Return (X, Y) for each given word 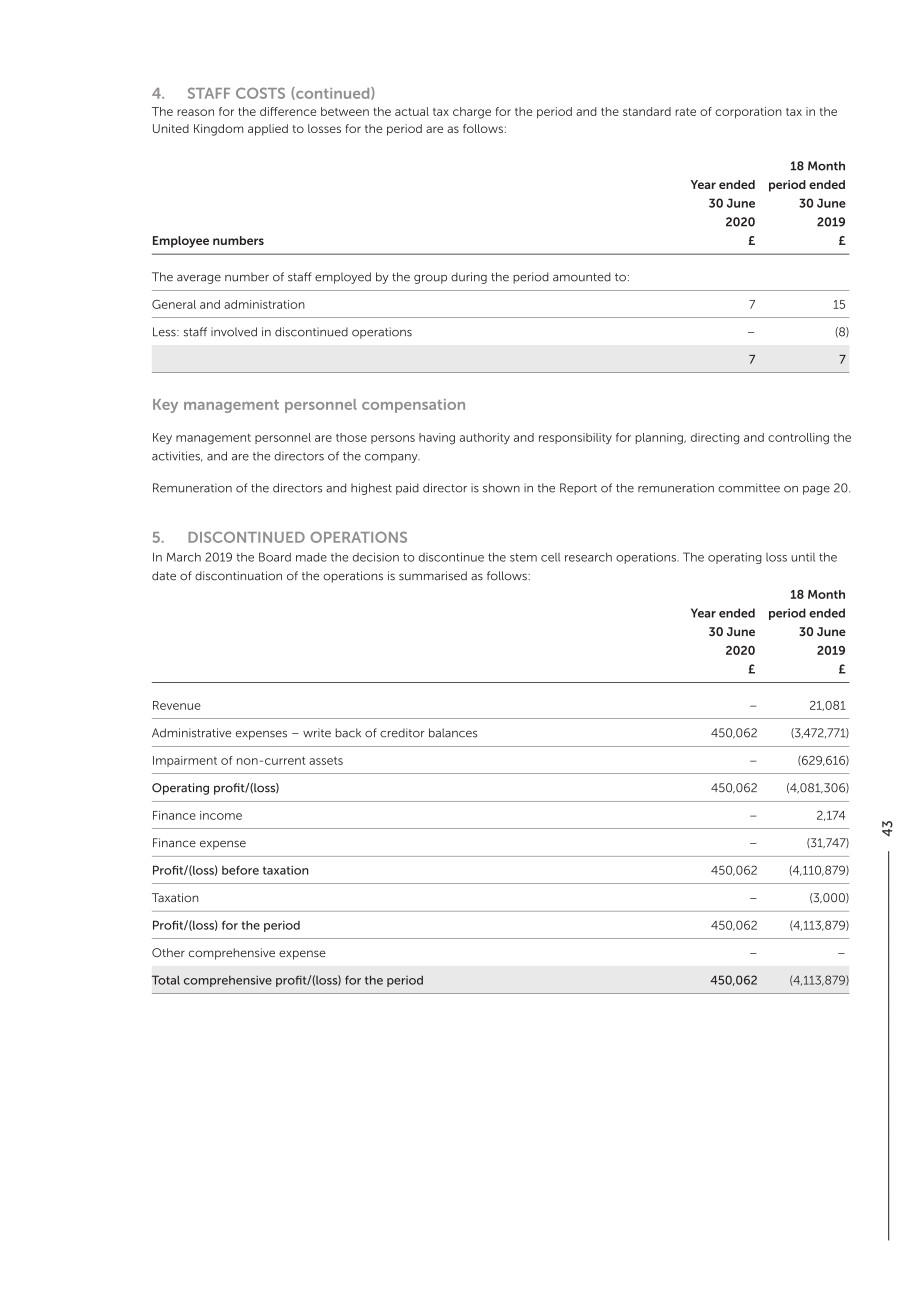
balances (453, 733)
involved (234, 332)
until (803, 557)
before (240, 870)
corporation (748, 113)
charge (472, 113)
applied (268, 130)
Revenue (177, 705)
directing (715, 439)
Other (168, 952)
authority (485, 438)
